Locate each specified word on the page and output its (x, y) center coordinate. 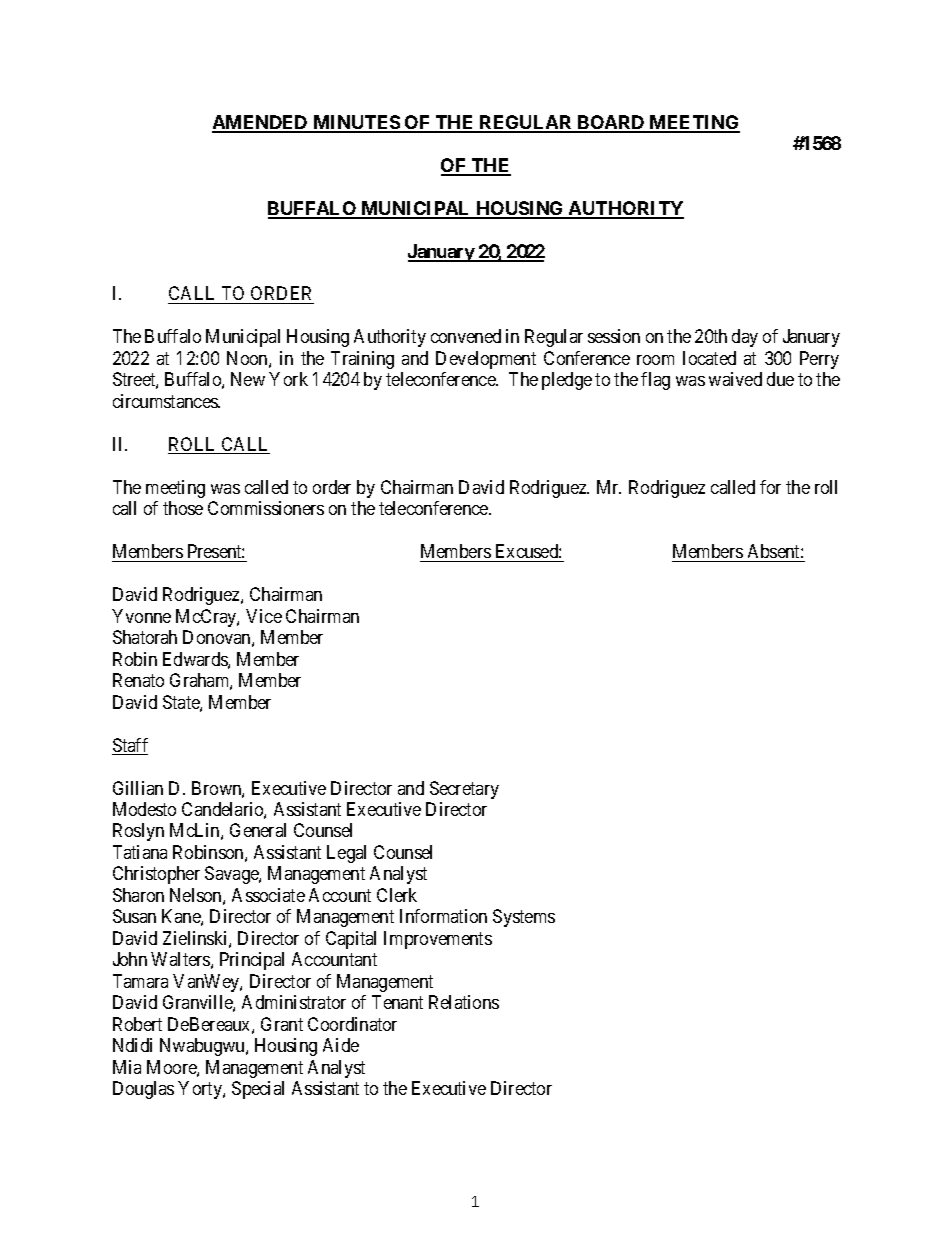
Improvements (438, 940)
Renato (138, 680)
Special (258, 1090)
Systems (524, 918)
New (248, 379)
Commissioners (266, 508)
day (745, 338)
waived (735, 379)
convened (466, 336)
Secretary (464, 790)
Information (443, 916)
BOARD (611, 123)
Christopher (156, 875)
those (183, 508)
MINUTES (356, 123)
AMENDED (261, 123)
